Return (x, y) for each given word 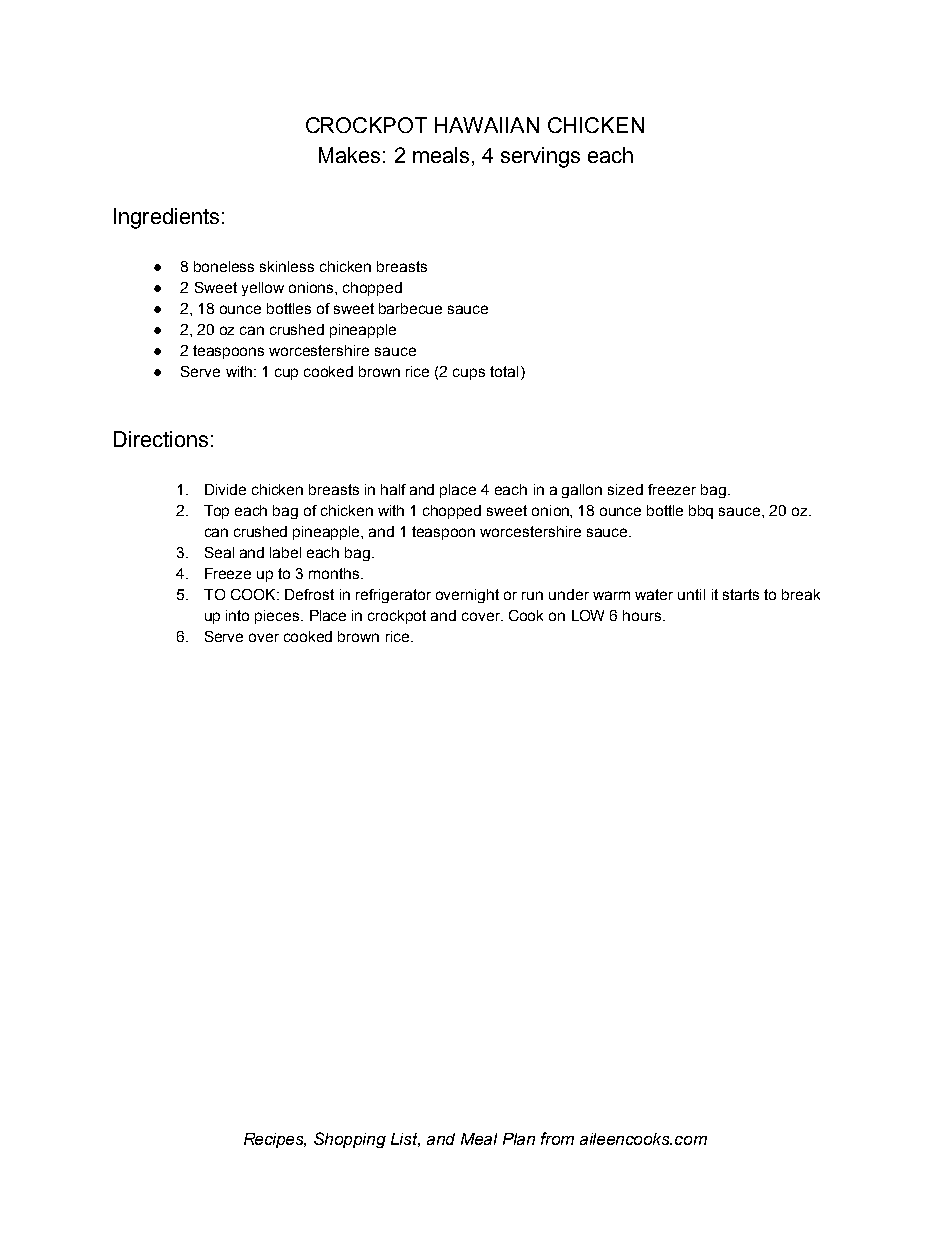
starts (741, 594)
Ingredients (166, 218)
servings (540, 157)
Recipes (275, 1140)
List (405, 1140)
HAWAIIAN (487, 125)
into (237, 615)
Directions (161, 439)
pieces (278, 617)
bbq (701, 512)
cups (469, 374)
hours (643, 615)
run (532, 595)
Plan (519, 1139)
